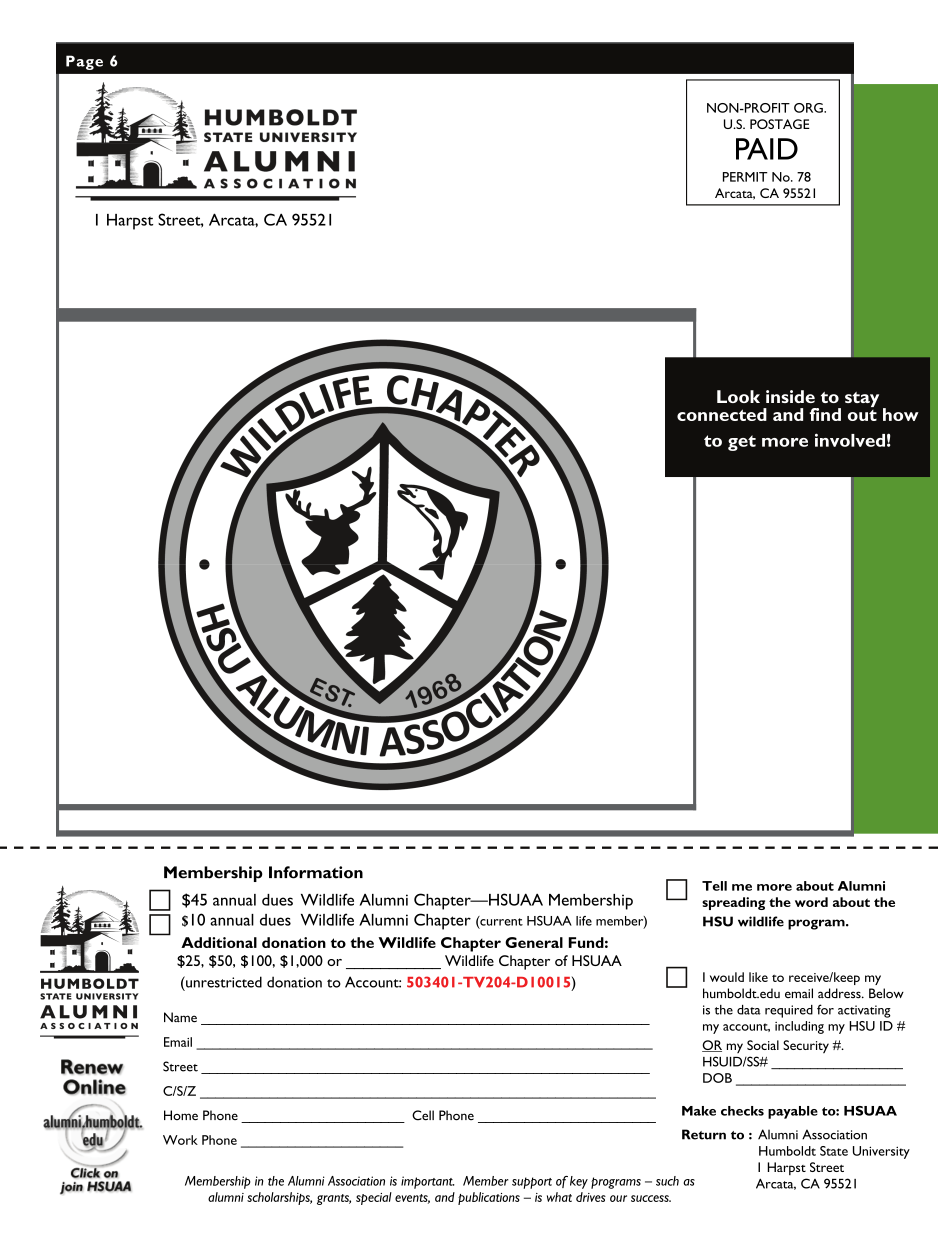  What do you see at coordinates (809, 108) in the page?
I see `ORG` at bounding box center [809, 108].
